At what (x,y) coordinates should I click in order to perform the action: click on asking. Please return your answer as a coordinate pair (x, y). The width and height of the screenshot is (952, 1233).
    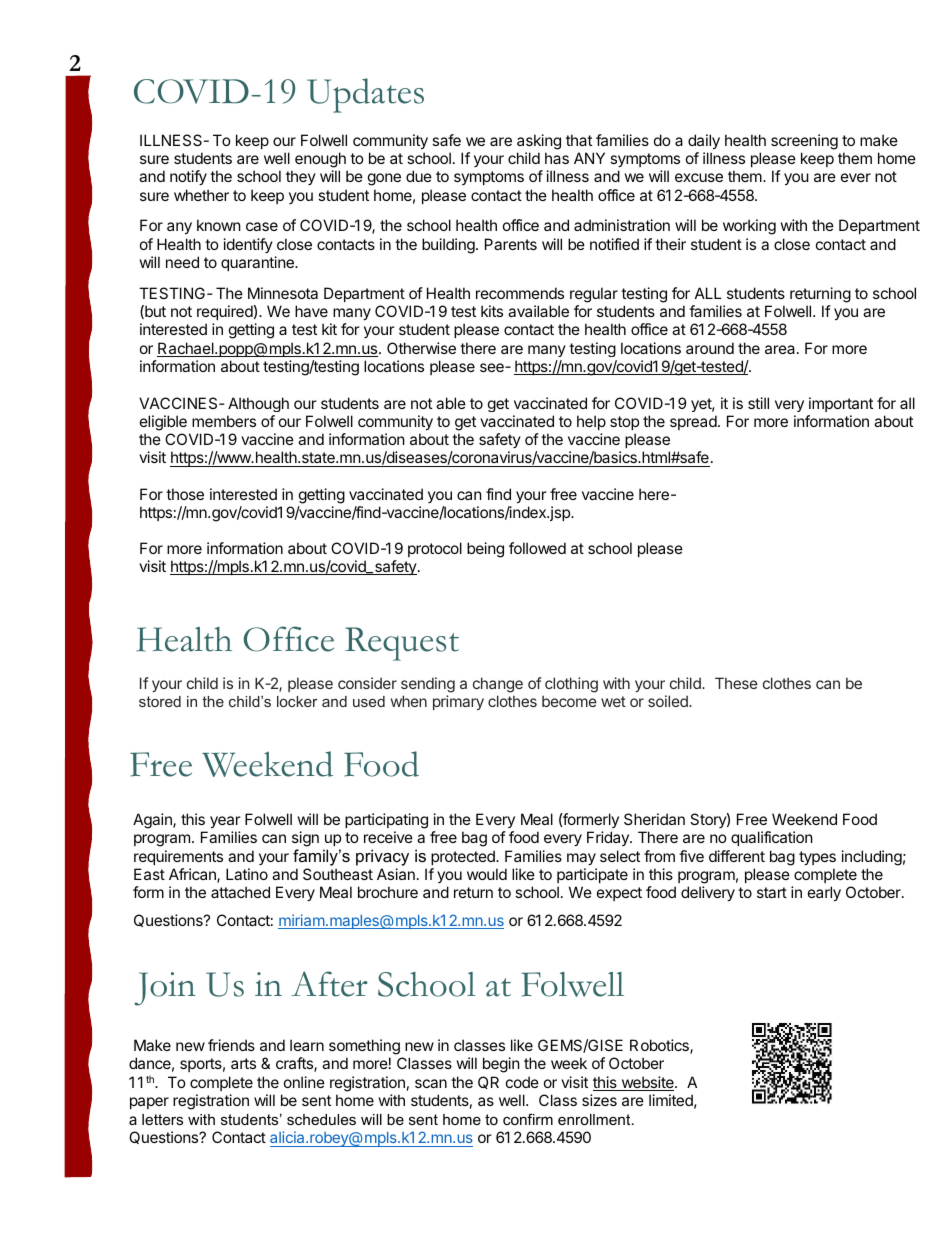
    Looking at the image, I should click on (539, 142).
